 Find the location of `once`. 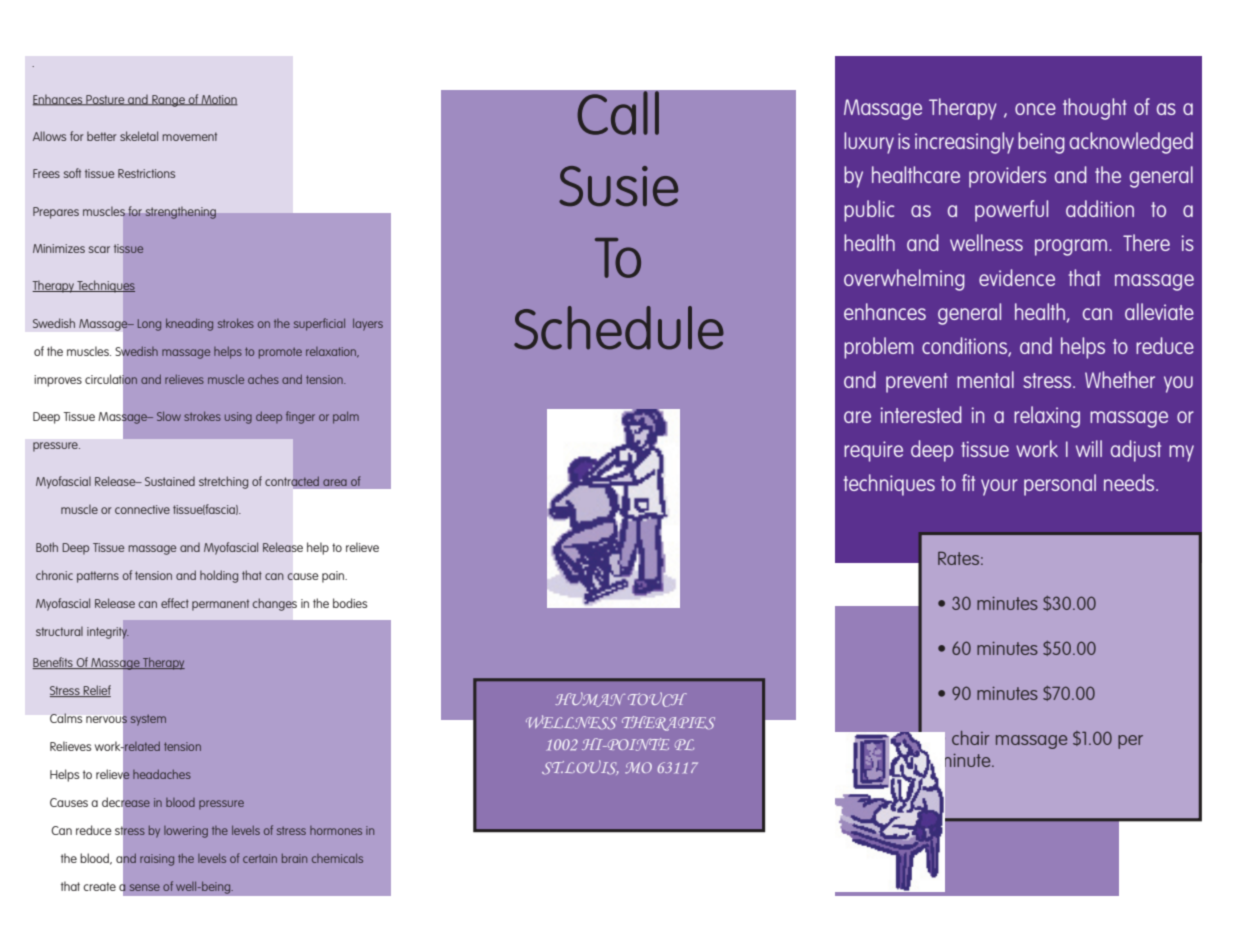

once is located at coordinates (1035, 109).
